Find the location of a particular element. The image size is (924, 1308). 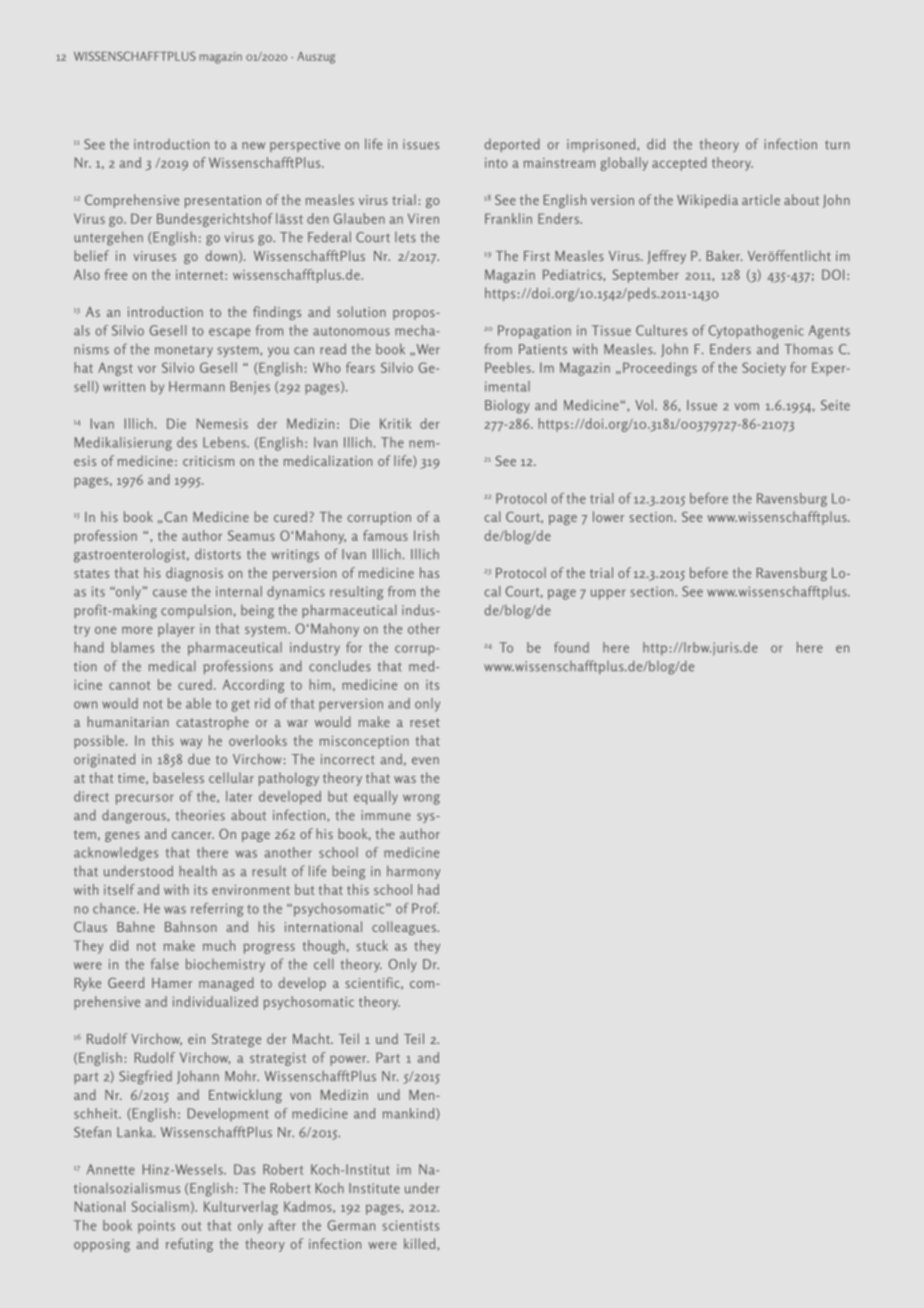

reset is located at coordinates (425, 722).
